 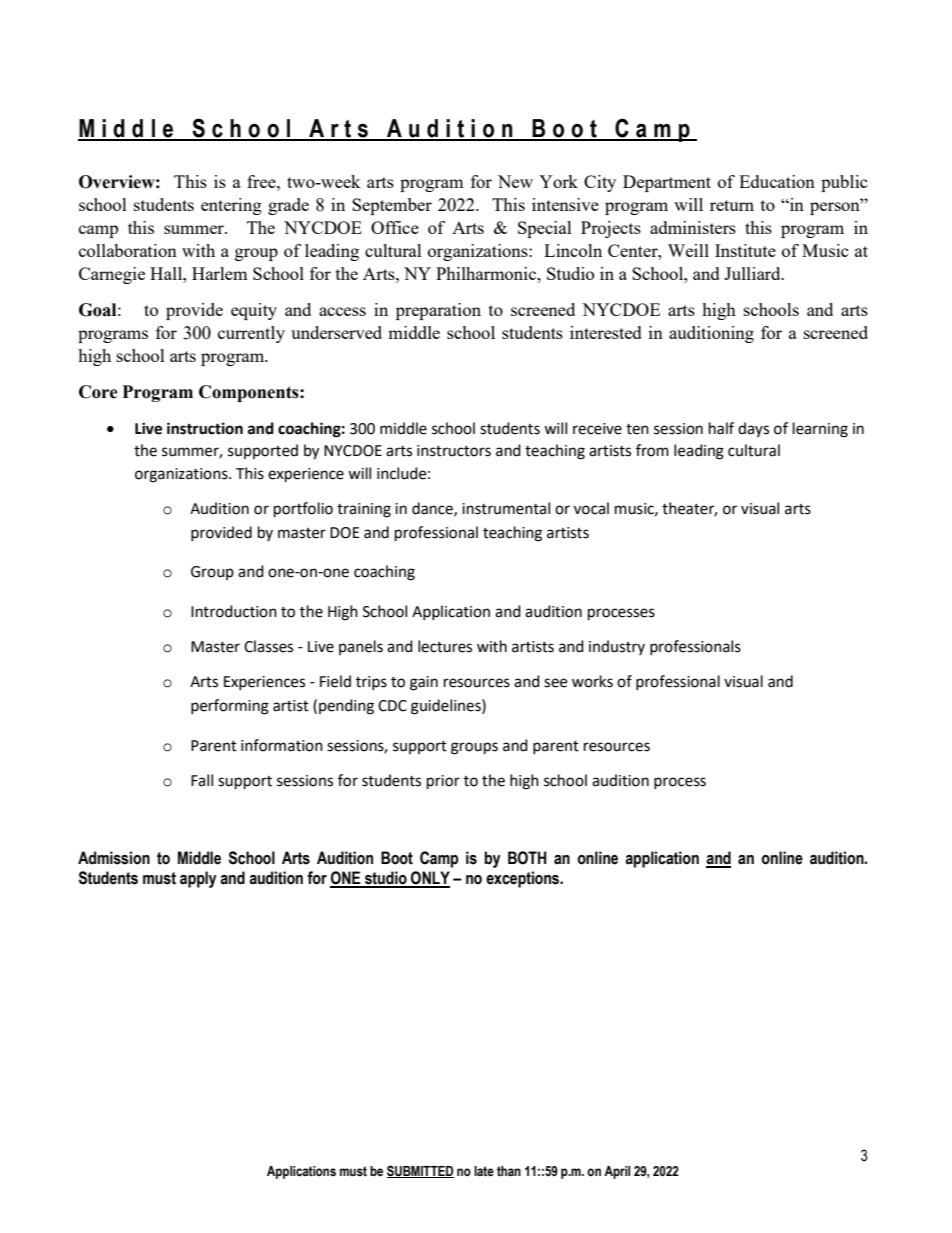 I want to click on ONLY, so click(x=429, y=879).
